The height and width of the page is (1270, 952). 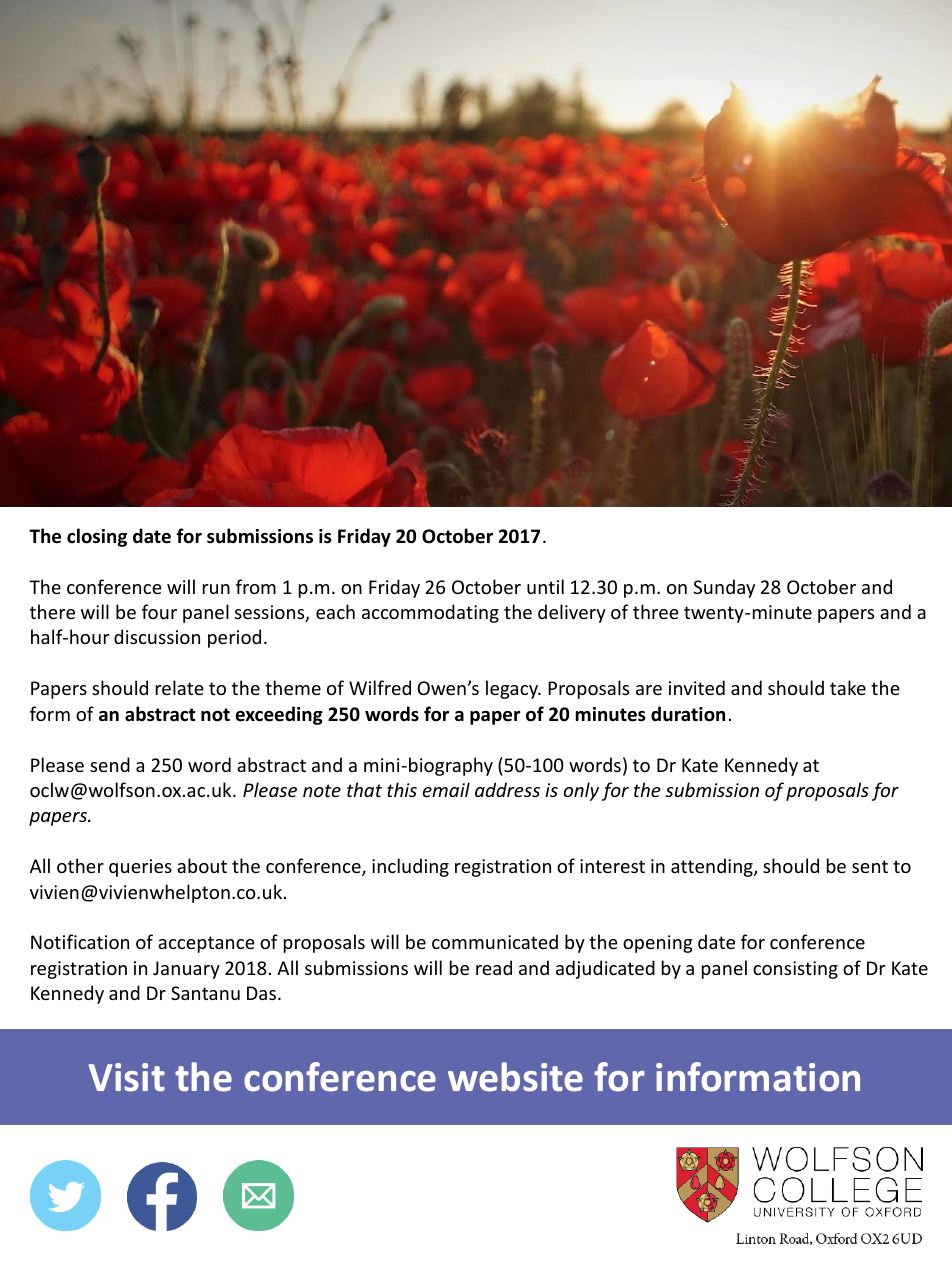 What do you see at coordinates (724, 588) in the page?
I see `Sunday` at bounding box center [724, 588].
